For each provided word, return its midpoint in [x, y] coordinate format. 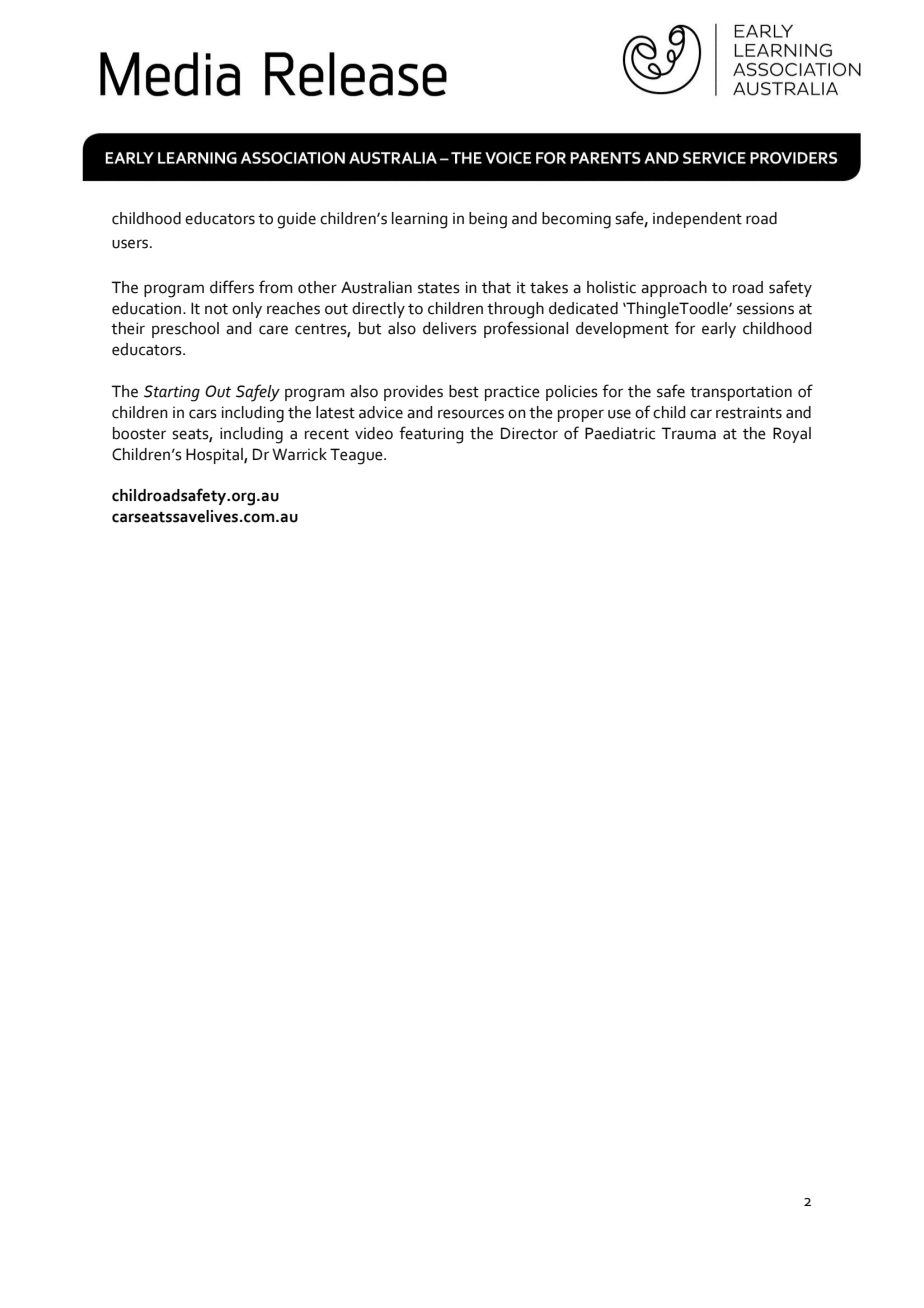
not [216, 309]
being [488, 220]
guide [296, 220]
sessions [765, 308]
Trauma [689, 433]
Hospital [215, 456]
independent [697, 220]
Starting [172, 393]
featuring [431, 435]
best [464, 391]
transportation [741, 393]
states [439, 288]
